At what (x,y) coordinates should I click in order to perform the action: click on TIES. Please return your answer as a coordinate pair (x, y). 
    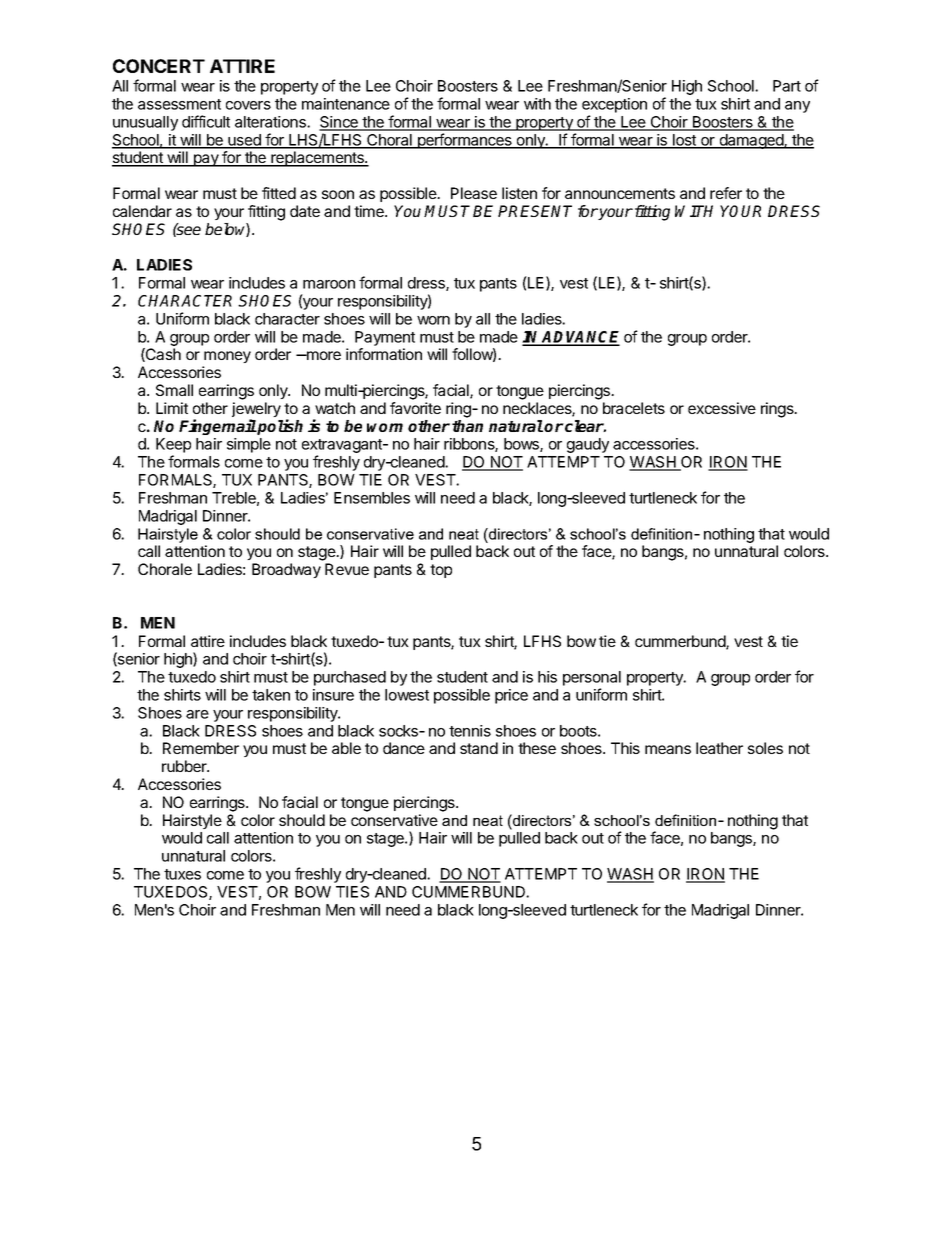
    Looking at the image, I should click on (352, 892).
